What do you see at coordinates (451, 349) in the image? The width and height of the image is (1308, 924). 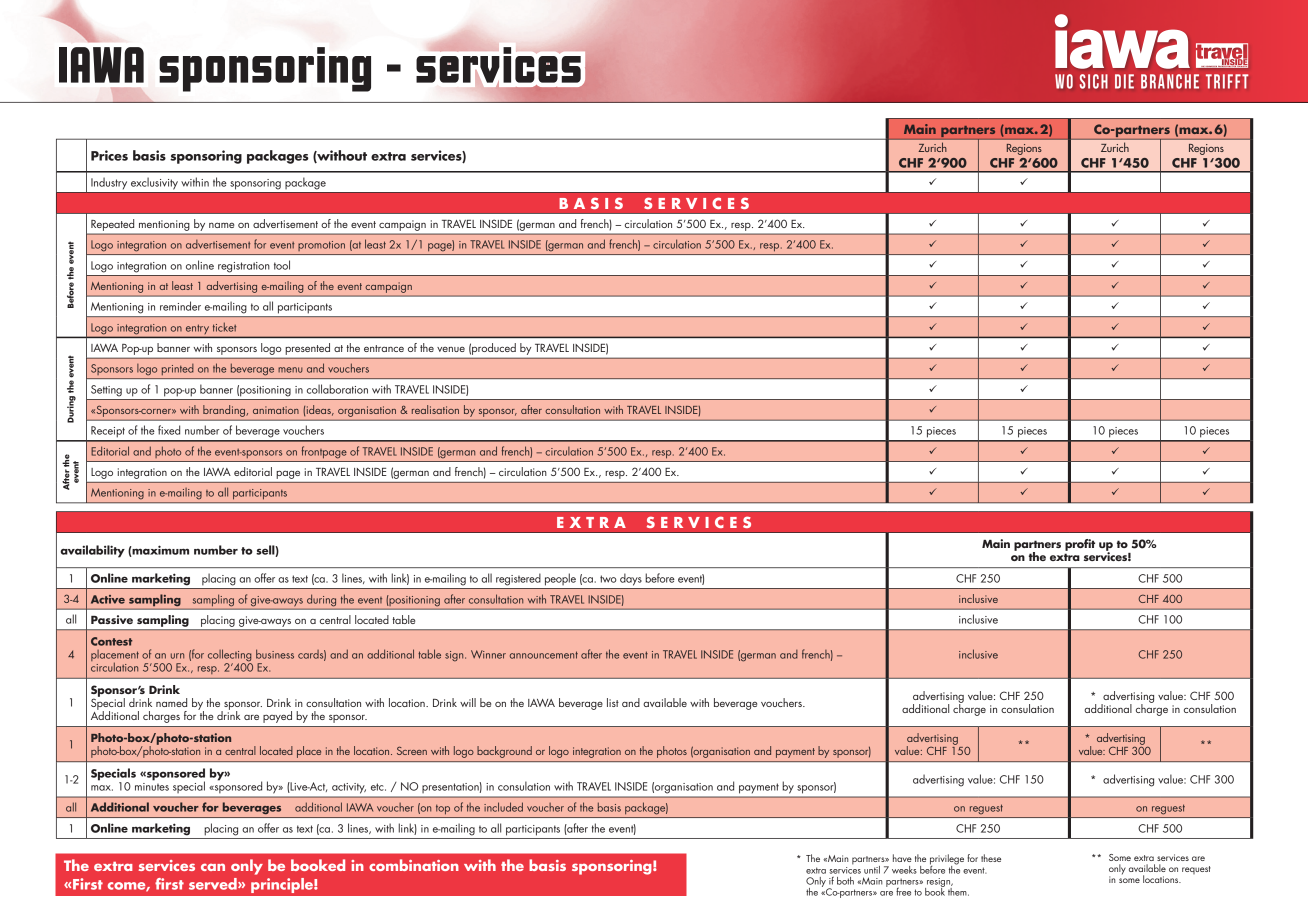 I see `venue` at bounding box center [451, 349].
